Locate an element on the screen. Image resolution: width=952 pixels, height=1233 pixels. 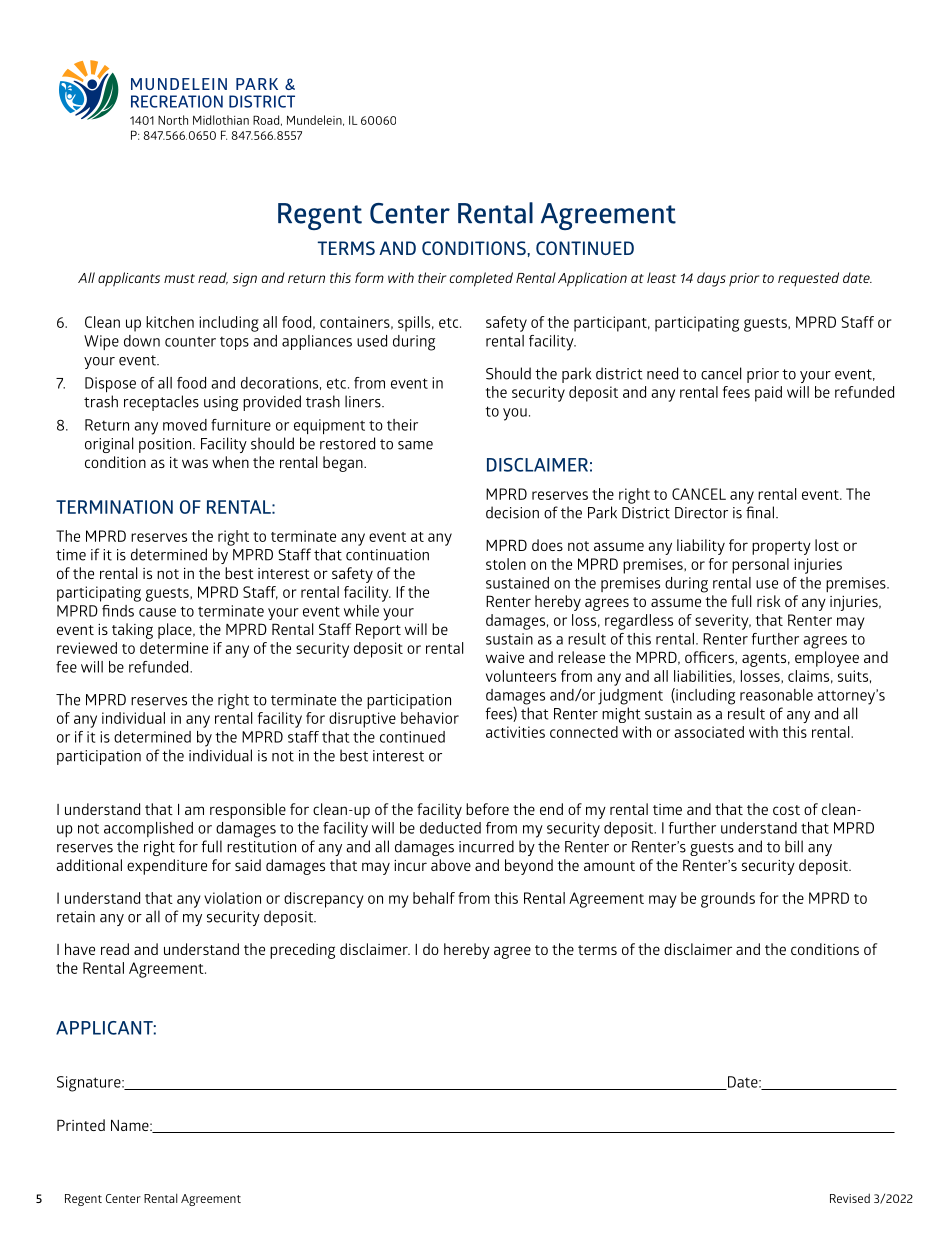
completed is located at coordinates (481, 279).
